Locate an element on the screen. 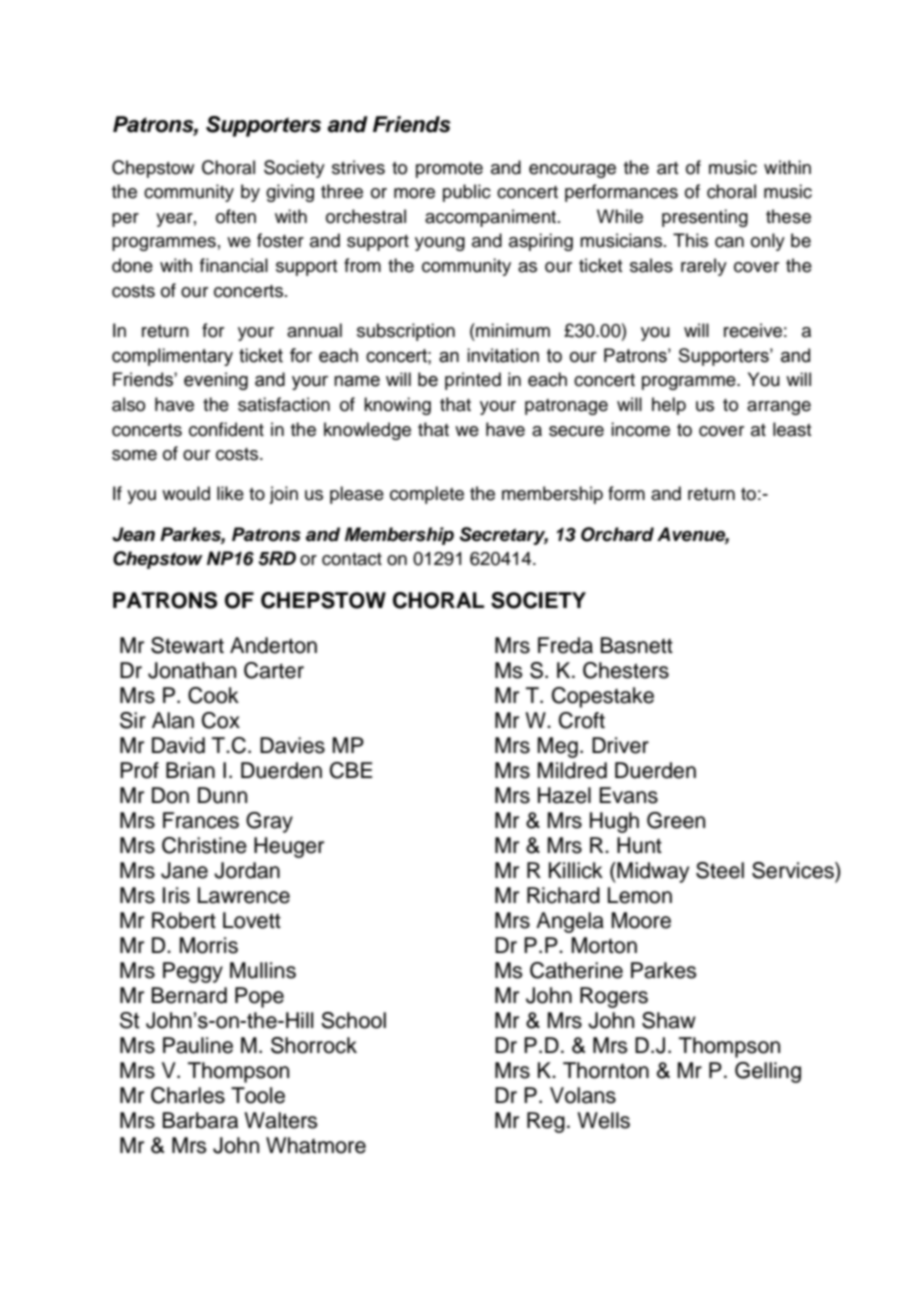 This screenshot has width=924, height=1308. Croft is located at coordinates (582, 720).
